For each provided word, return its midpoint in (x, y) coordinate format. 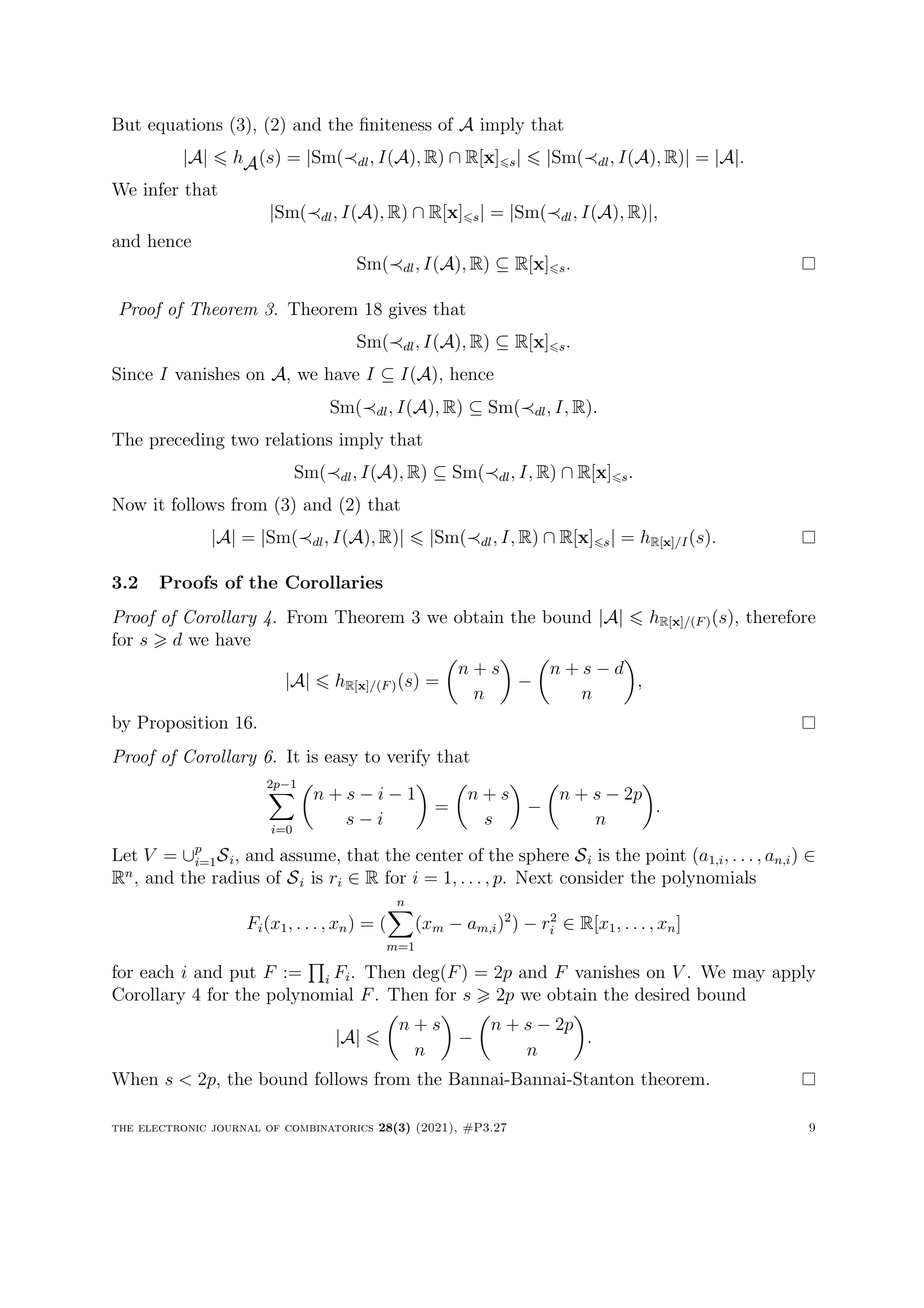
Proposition (183, 724)
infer (161, 189)
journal (236, 1128)
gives (408, 310)
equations (185, 126)
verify (408, 758)
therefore (781, 617)
